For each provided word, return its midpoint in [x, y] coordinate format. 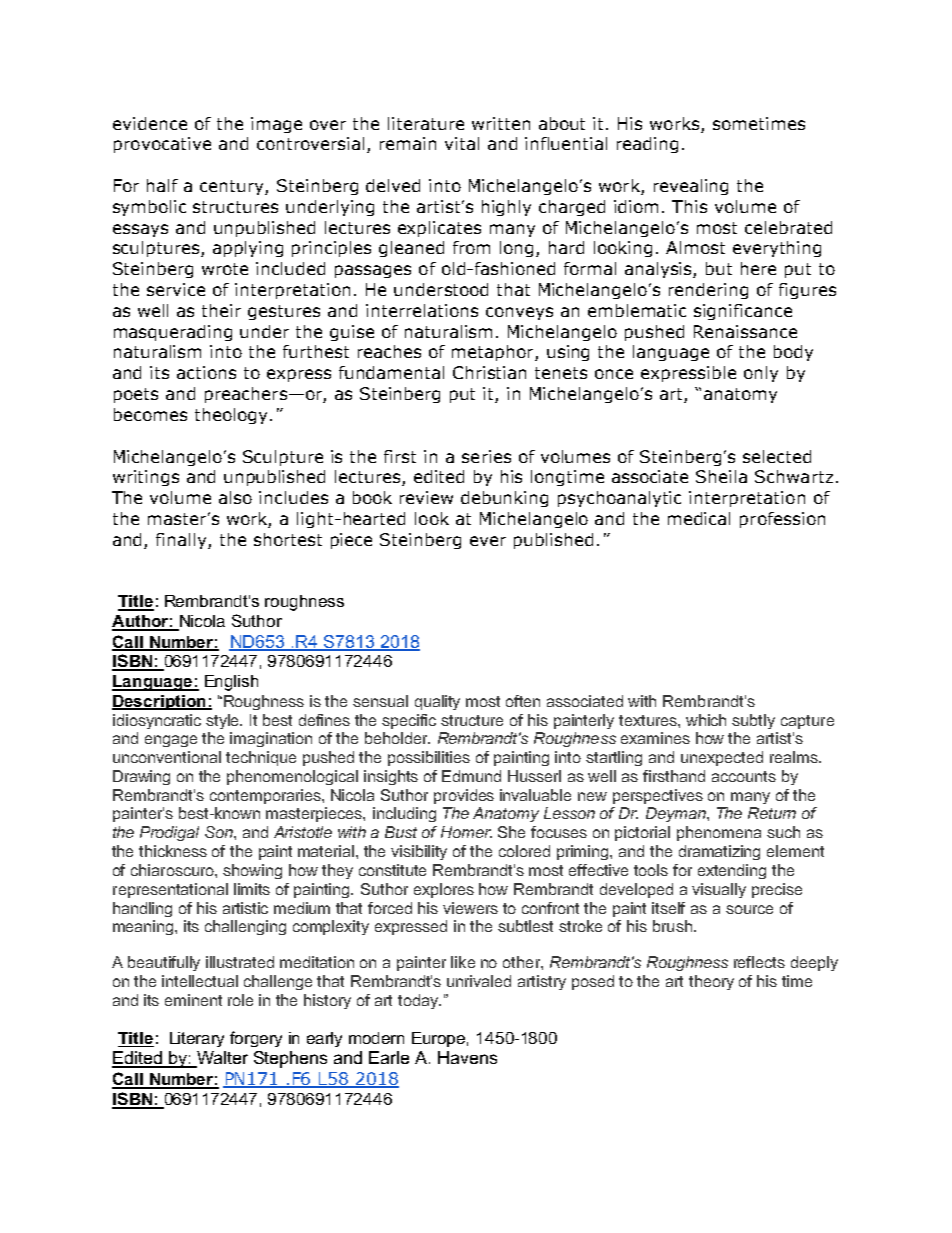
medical [699, 518]
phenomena [719, 833]
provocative [162, 145]
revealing [691, 187]
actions [206, 372]
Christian [489, 372]
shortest [288, 539]
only [761, 374]
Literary [197, 1039]
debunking [504, 499]
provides [464, 796]
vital [462, 143]
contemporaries [266, 796]
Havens [467, 1057]
